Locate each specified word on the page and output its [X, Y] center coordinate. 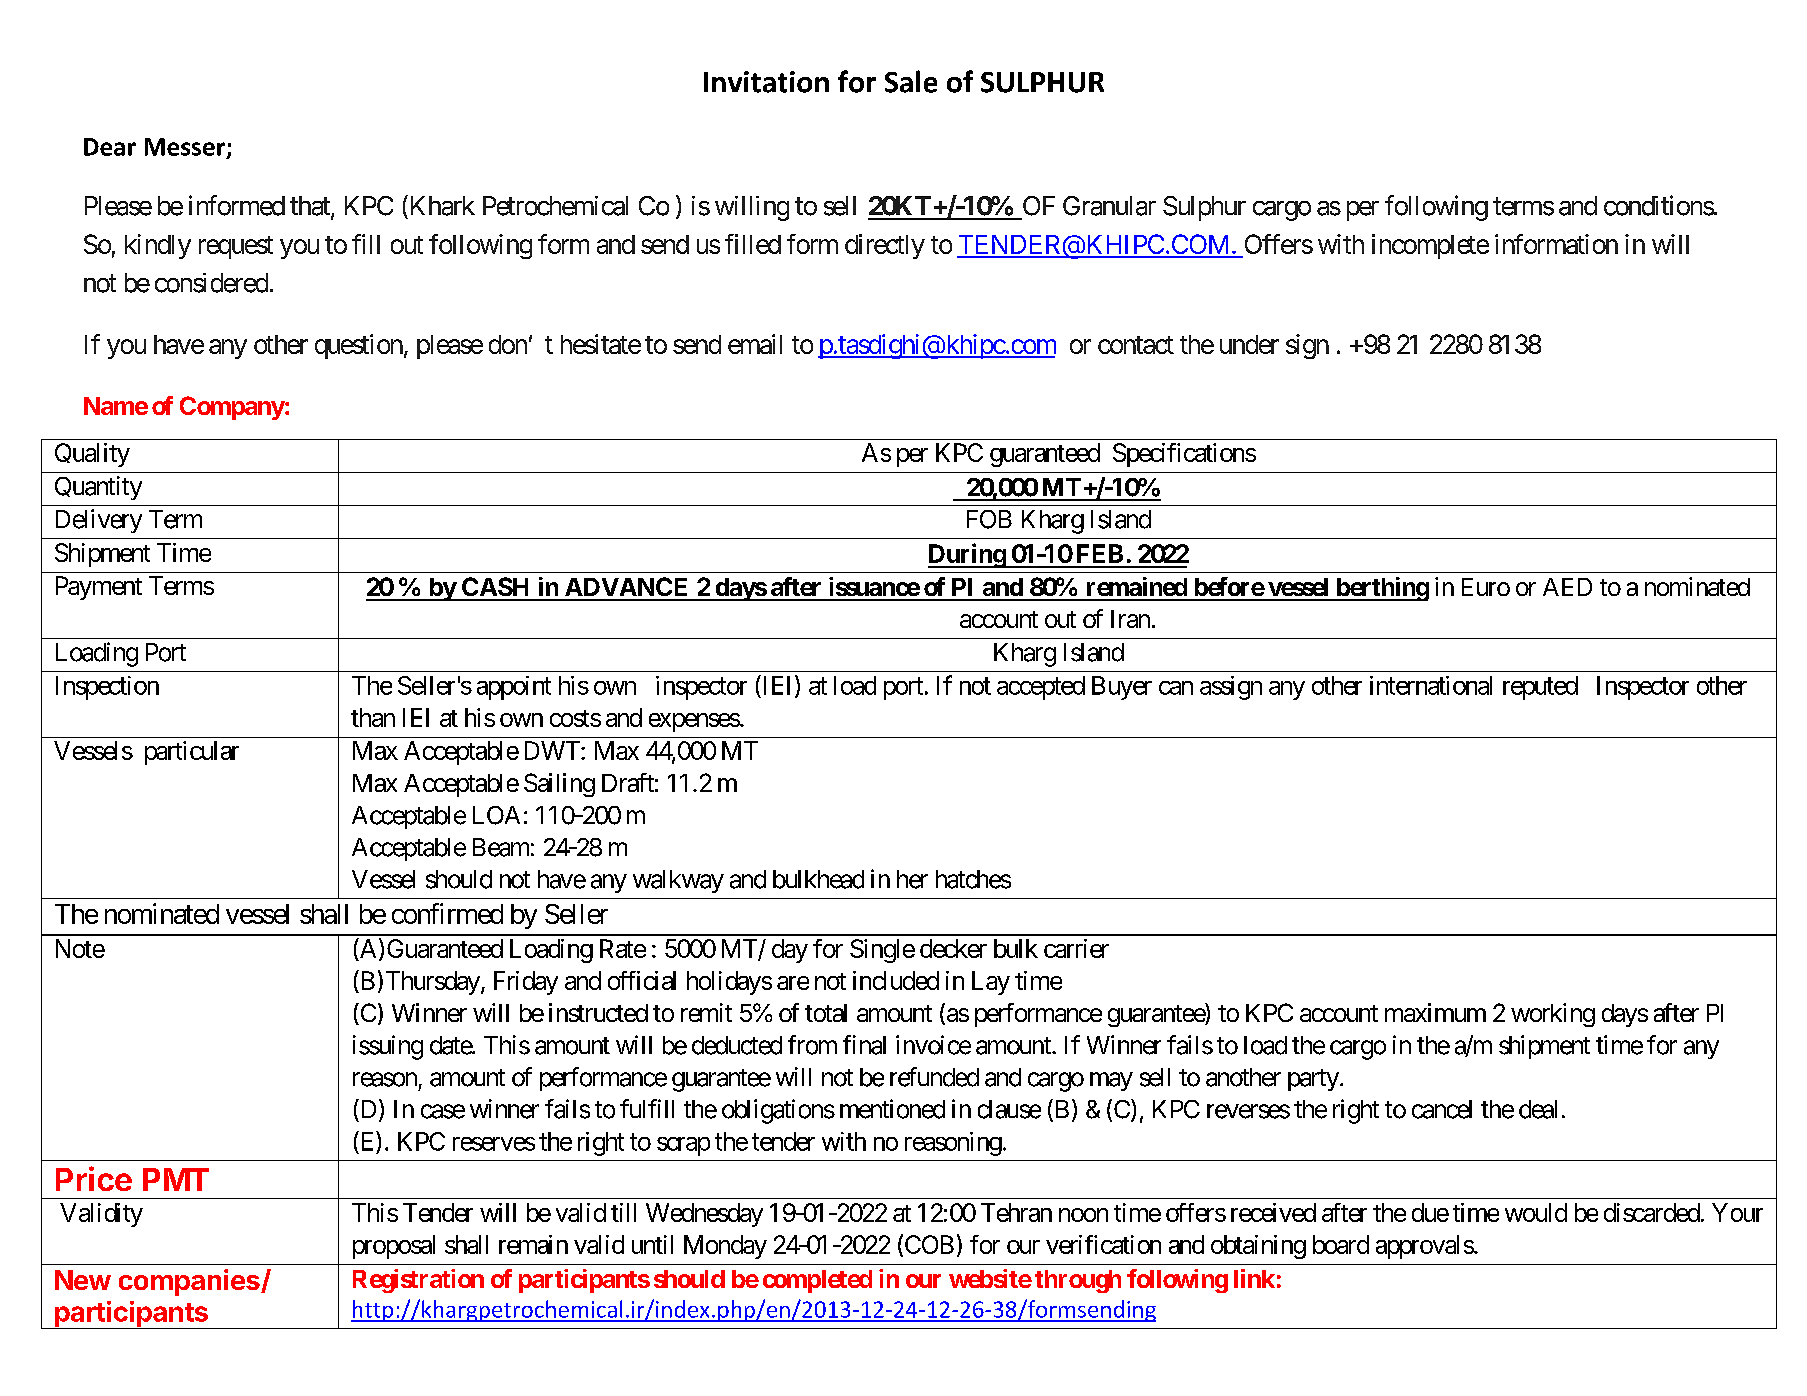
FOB [989, 519]
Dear [110, 147]
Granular [1109, 206]
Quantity [98, 488]
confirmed [447, 913]
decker [953, 948]
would [1536, 1212]
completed [817, 1281]
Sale [911, 81]
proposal [394, 1247]
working [1553, 1015]
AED [1567, 587]
